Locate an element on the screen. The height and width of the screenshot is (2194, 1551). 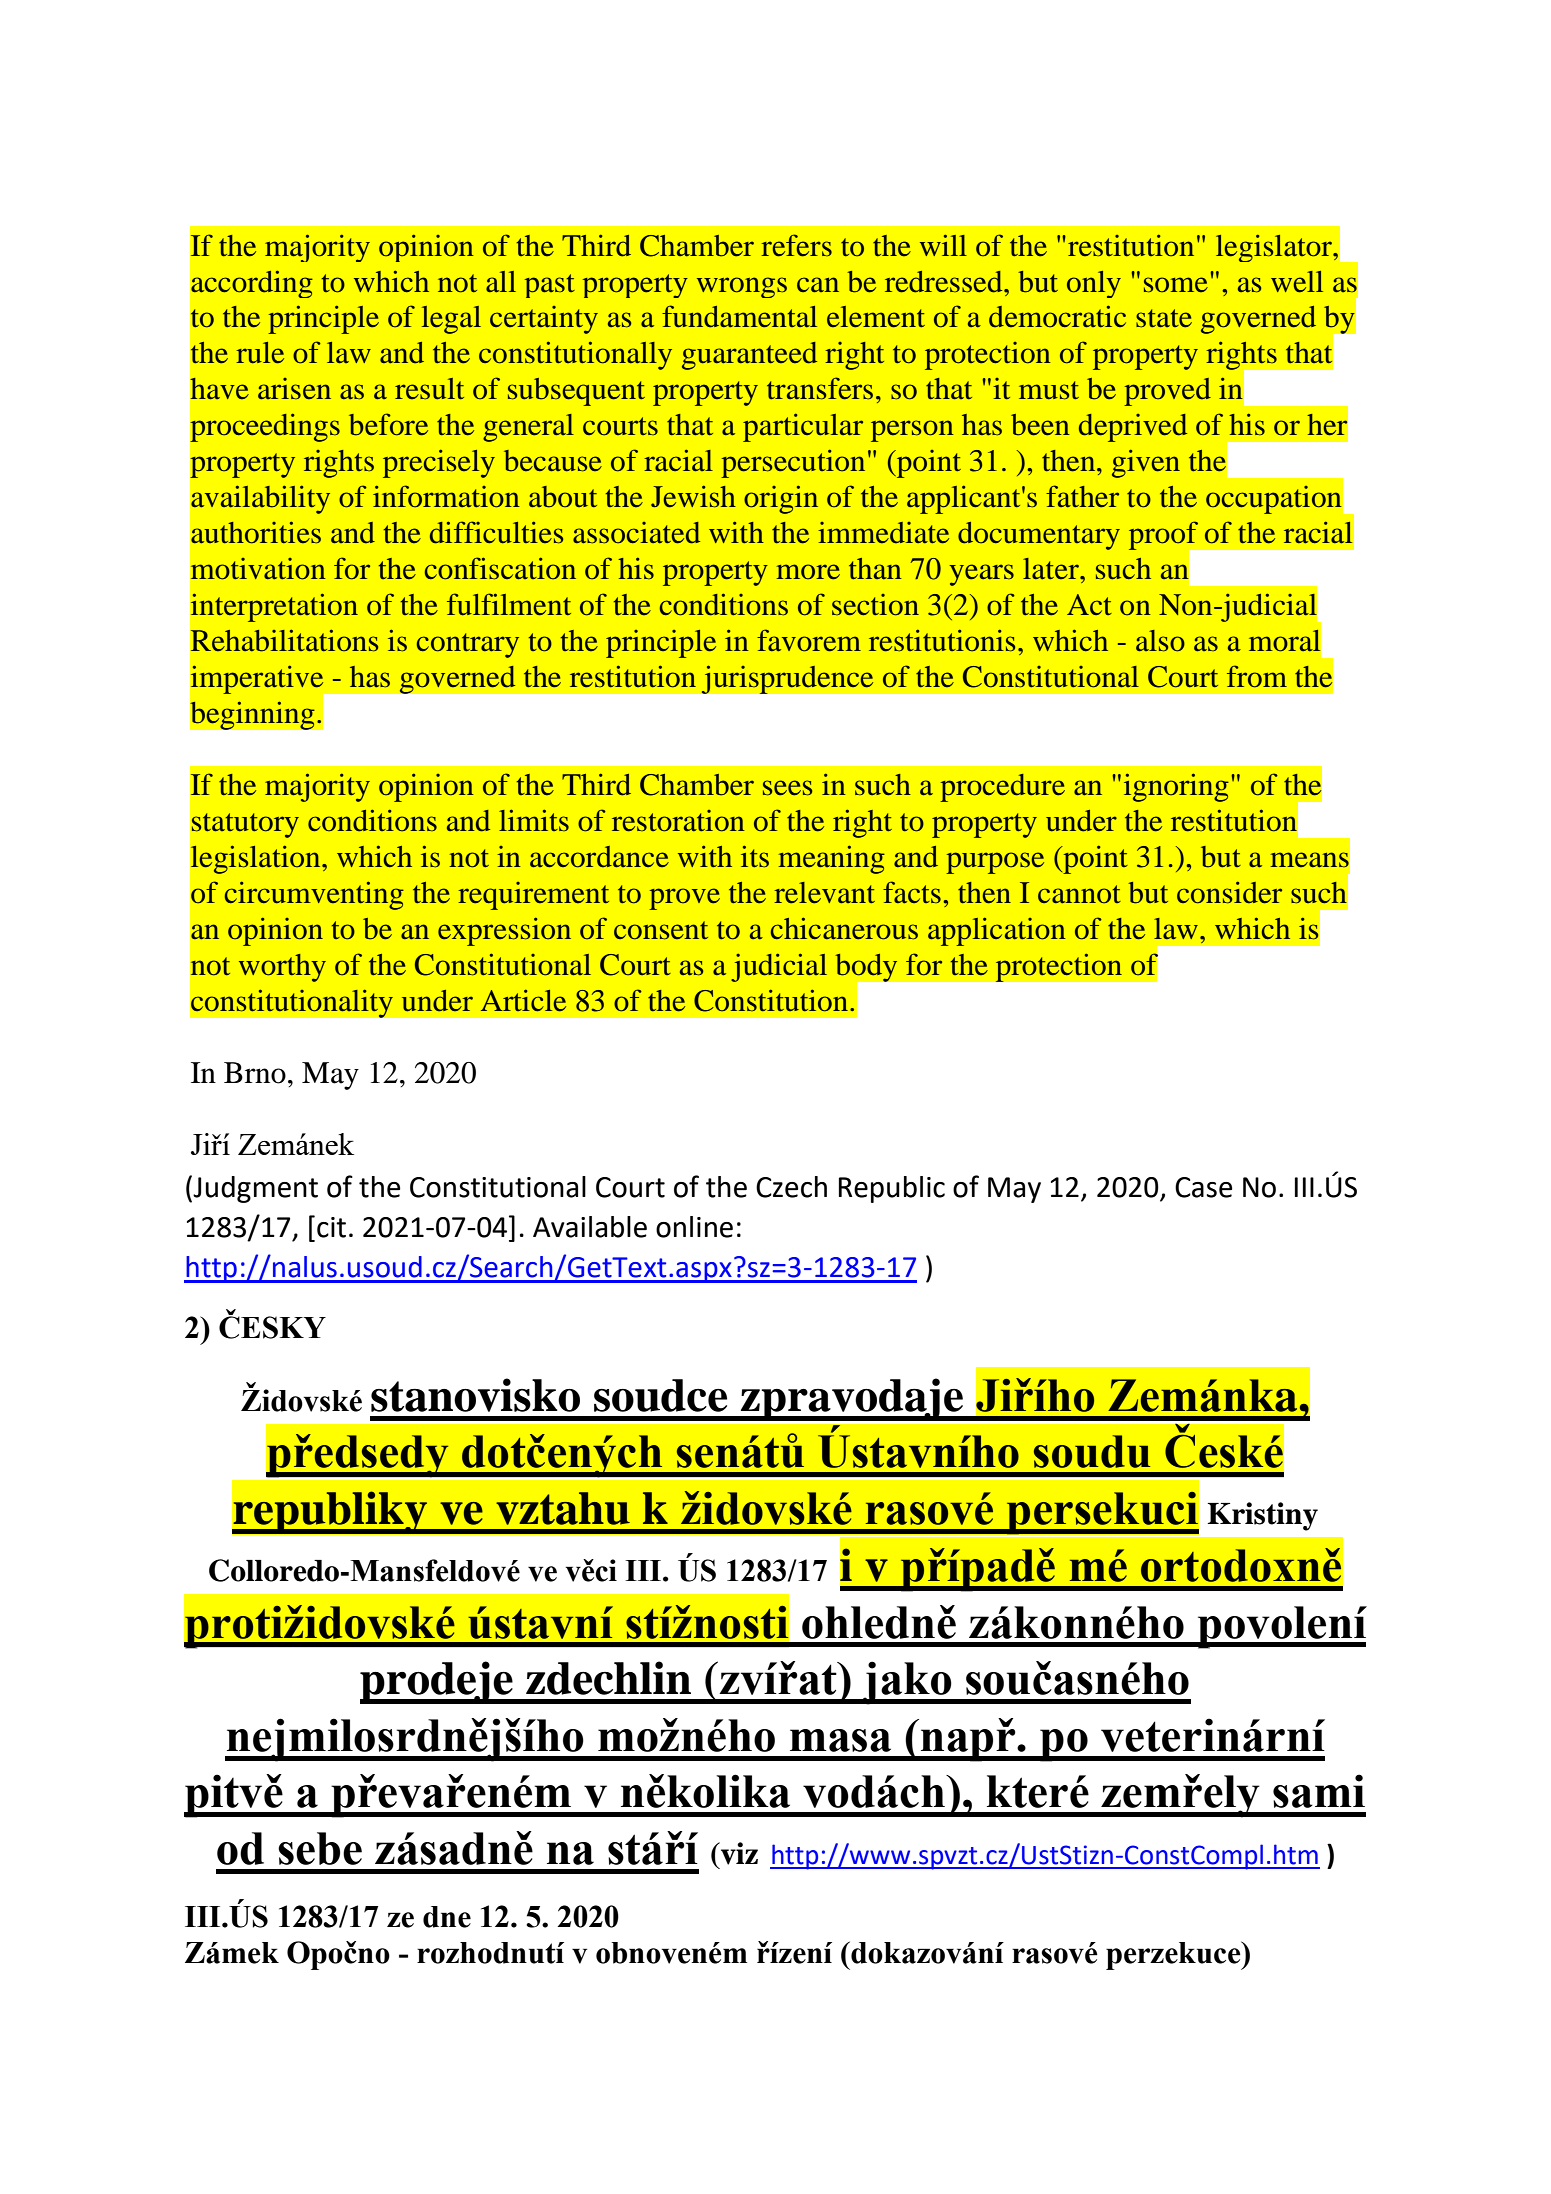
sees is located at coordinates (787, 788).
